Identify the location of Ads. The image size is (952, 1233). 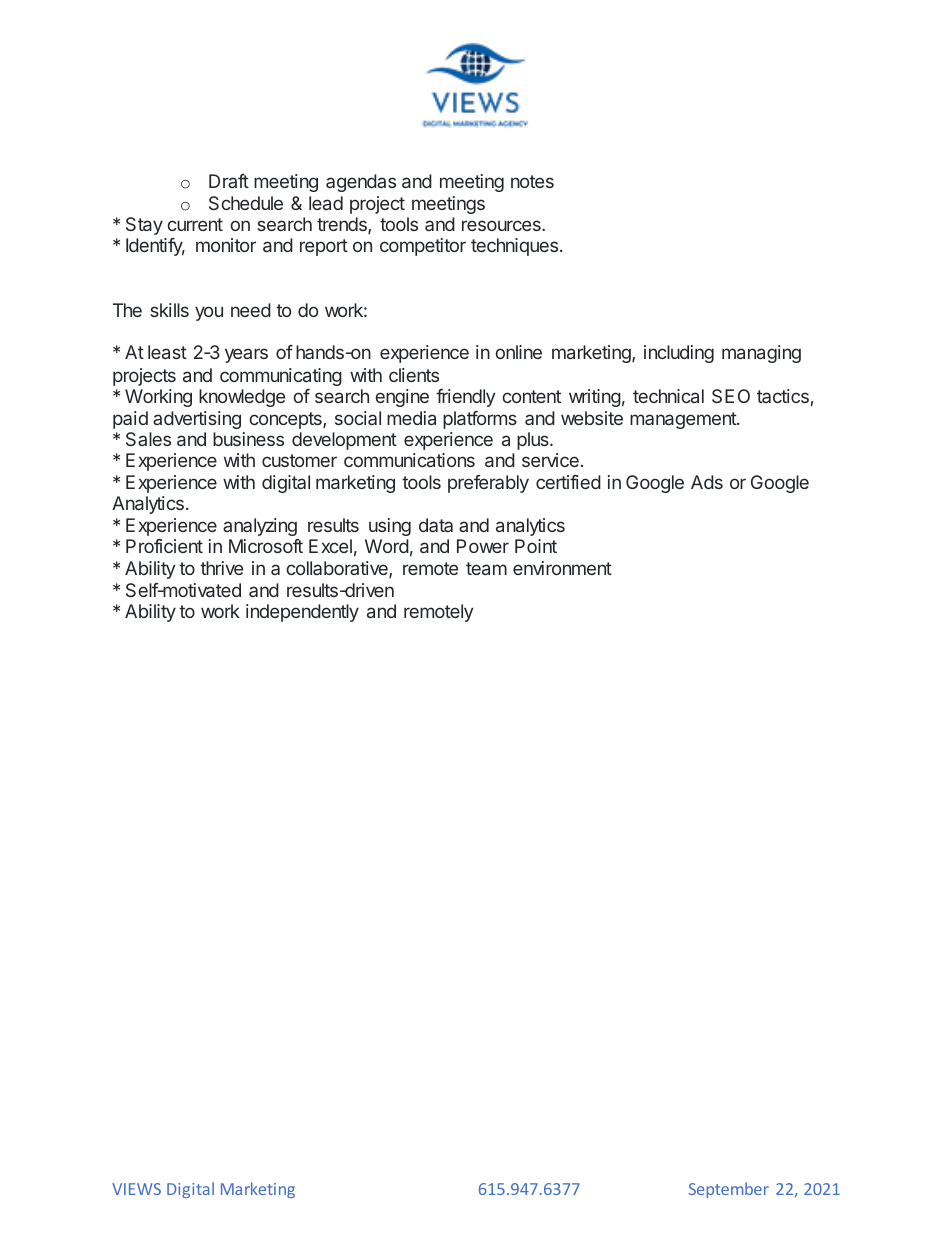
(707, 482).
